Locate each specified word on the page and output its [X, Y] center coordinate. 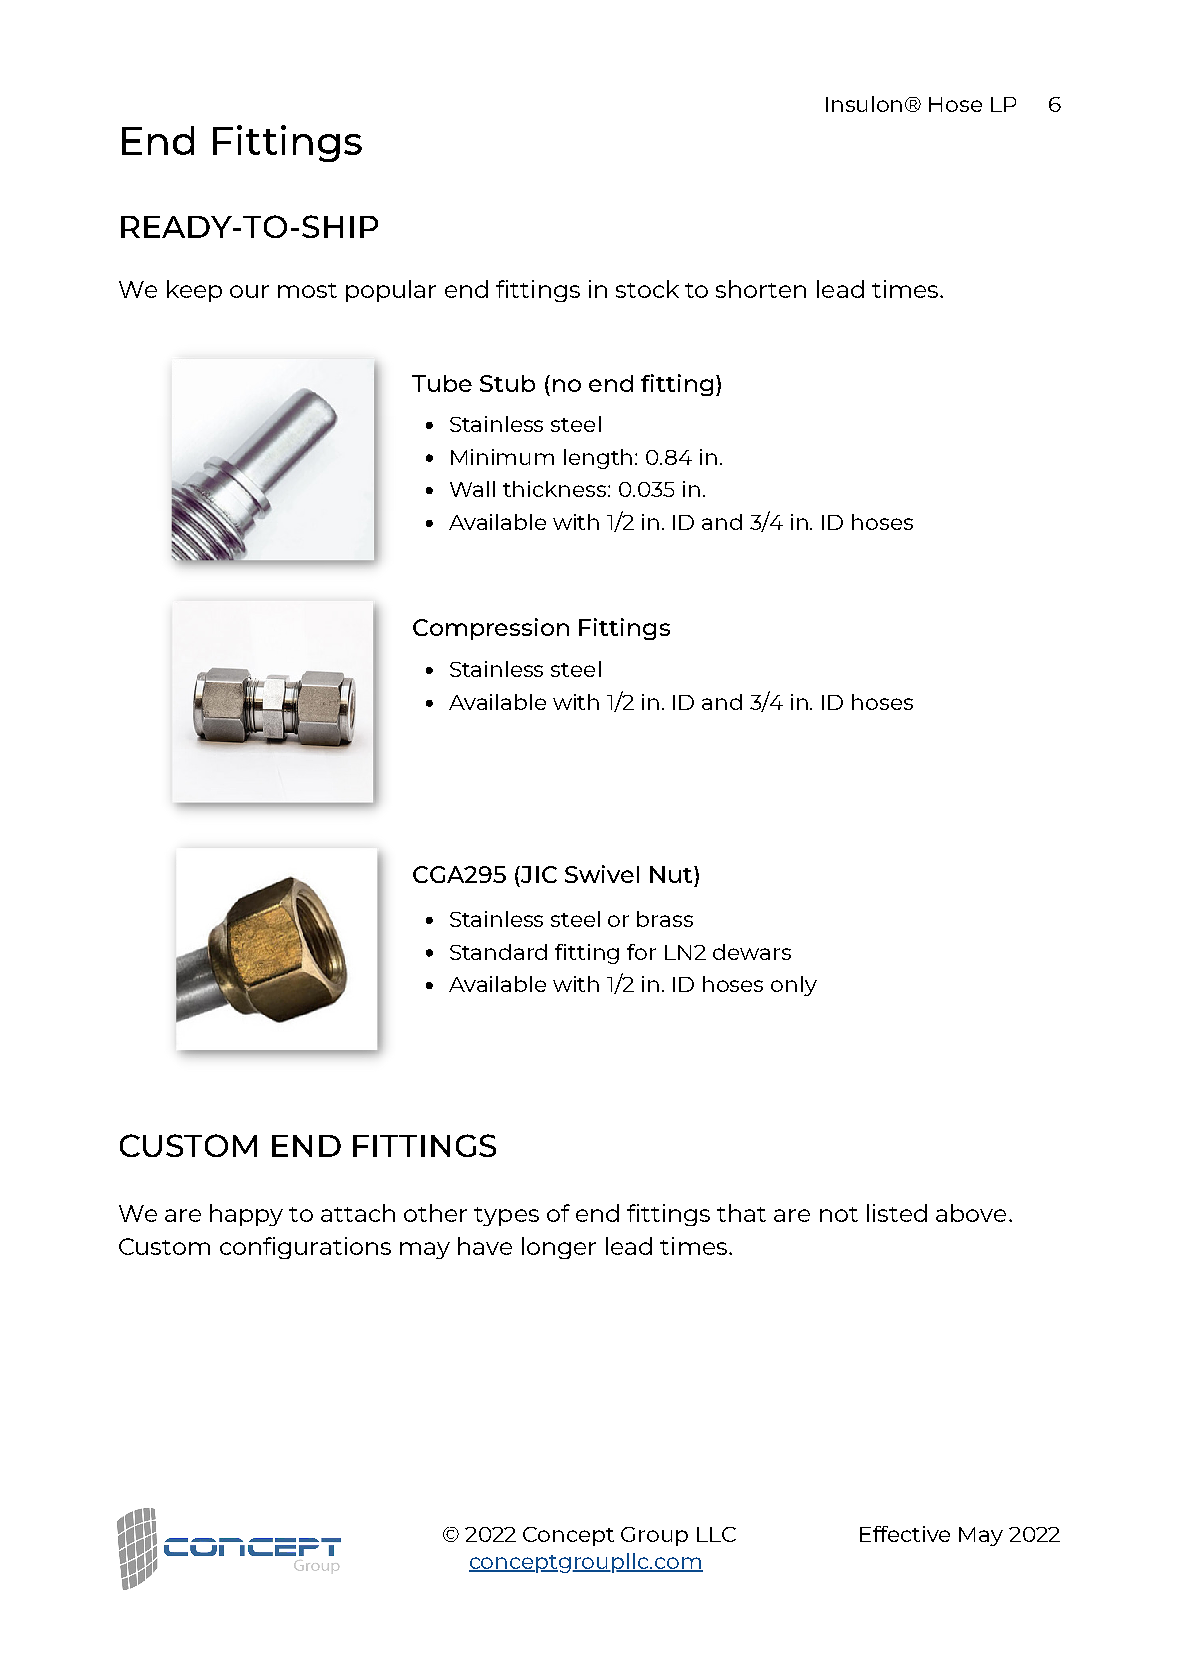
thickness [556, 489]
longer [559, 1248]
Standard [498, 952]
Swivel [602, 874]
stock [647, 289]
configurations [305, 1248]
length [600, 459]
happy [246, 1215]
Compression [491, 629]
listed [897, 1213]
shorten [761, 289]
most [307, 290]
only [794, 986]
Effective [905, 1534]
